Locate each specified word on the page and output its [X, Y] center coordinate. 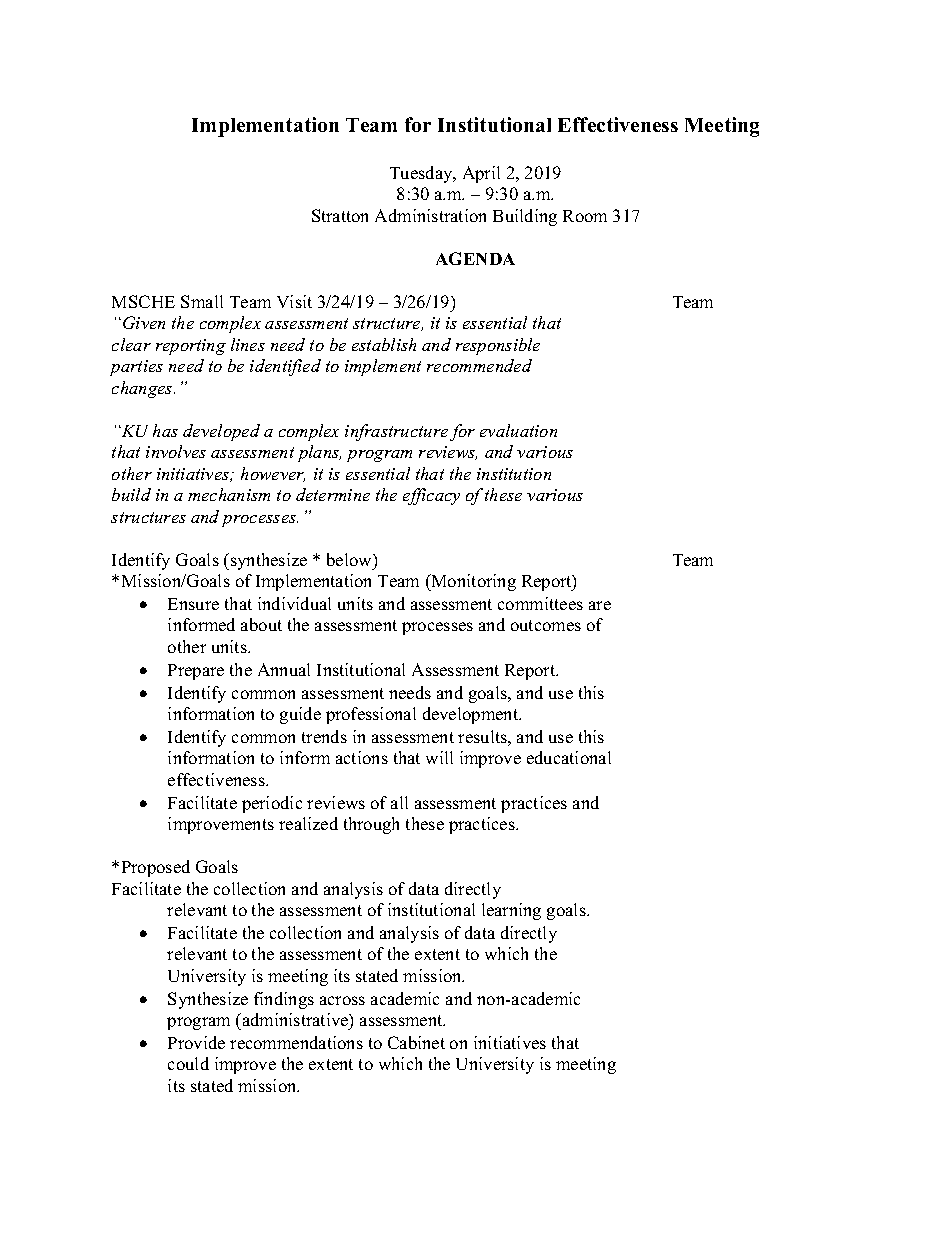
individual [294, 603]
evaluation [518, 430]
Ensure [193, 604]
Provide [196, 1042]
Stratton [340, 215]
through [371, 825]
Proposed [156, 868]
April [481, 174]
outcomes [546, 625]
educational [569, 757]
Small [202, 301]
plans [319, 453]
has [165, 430]
